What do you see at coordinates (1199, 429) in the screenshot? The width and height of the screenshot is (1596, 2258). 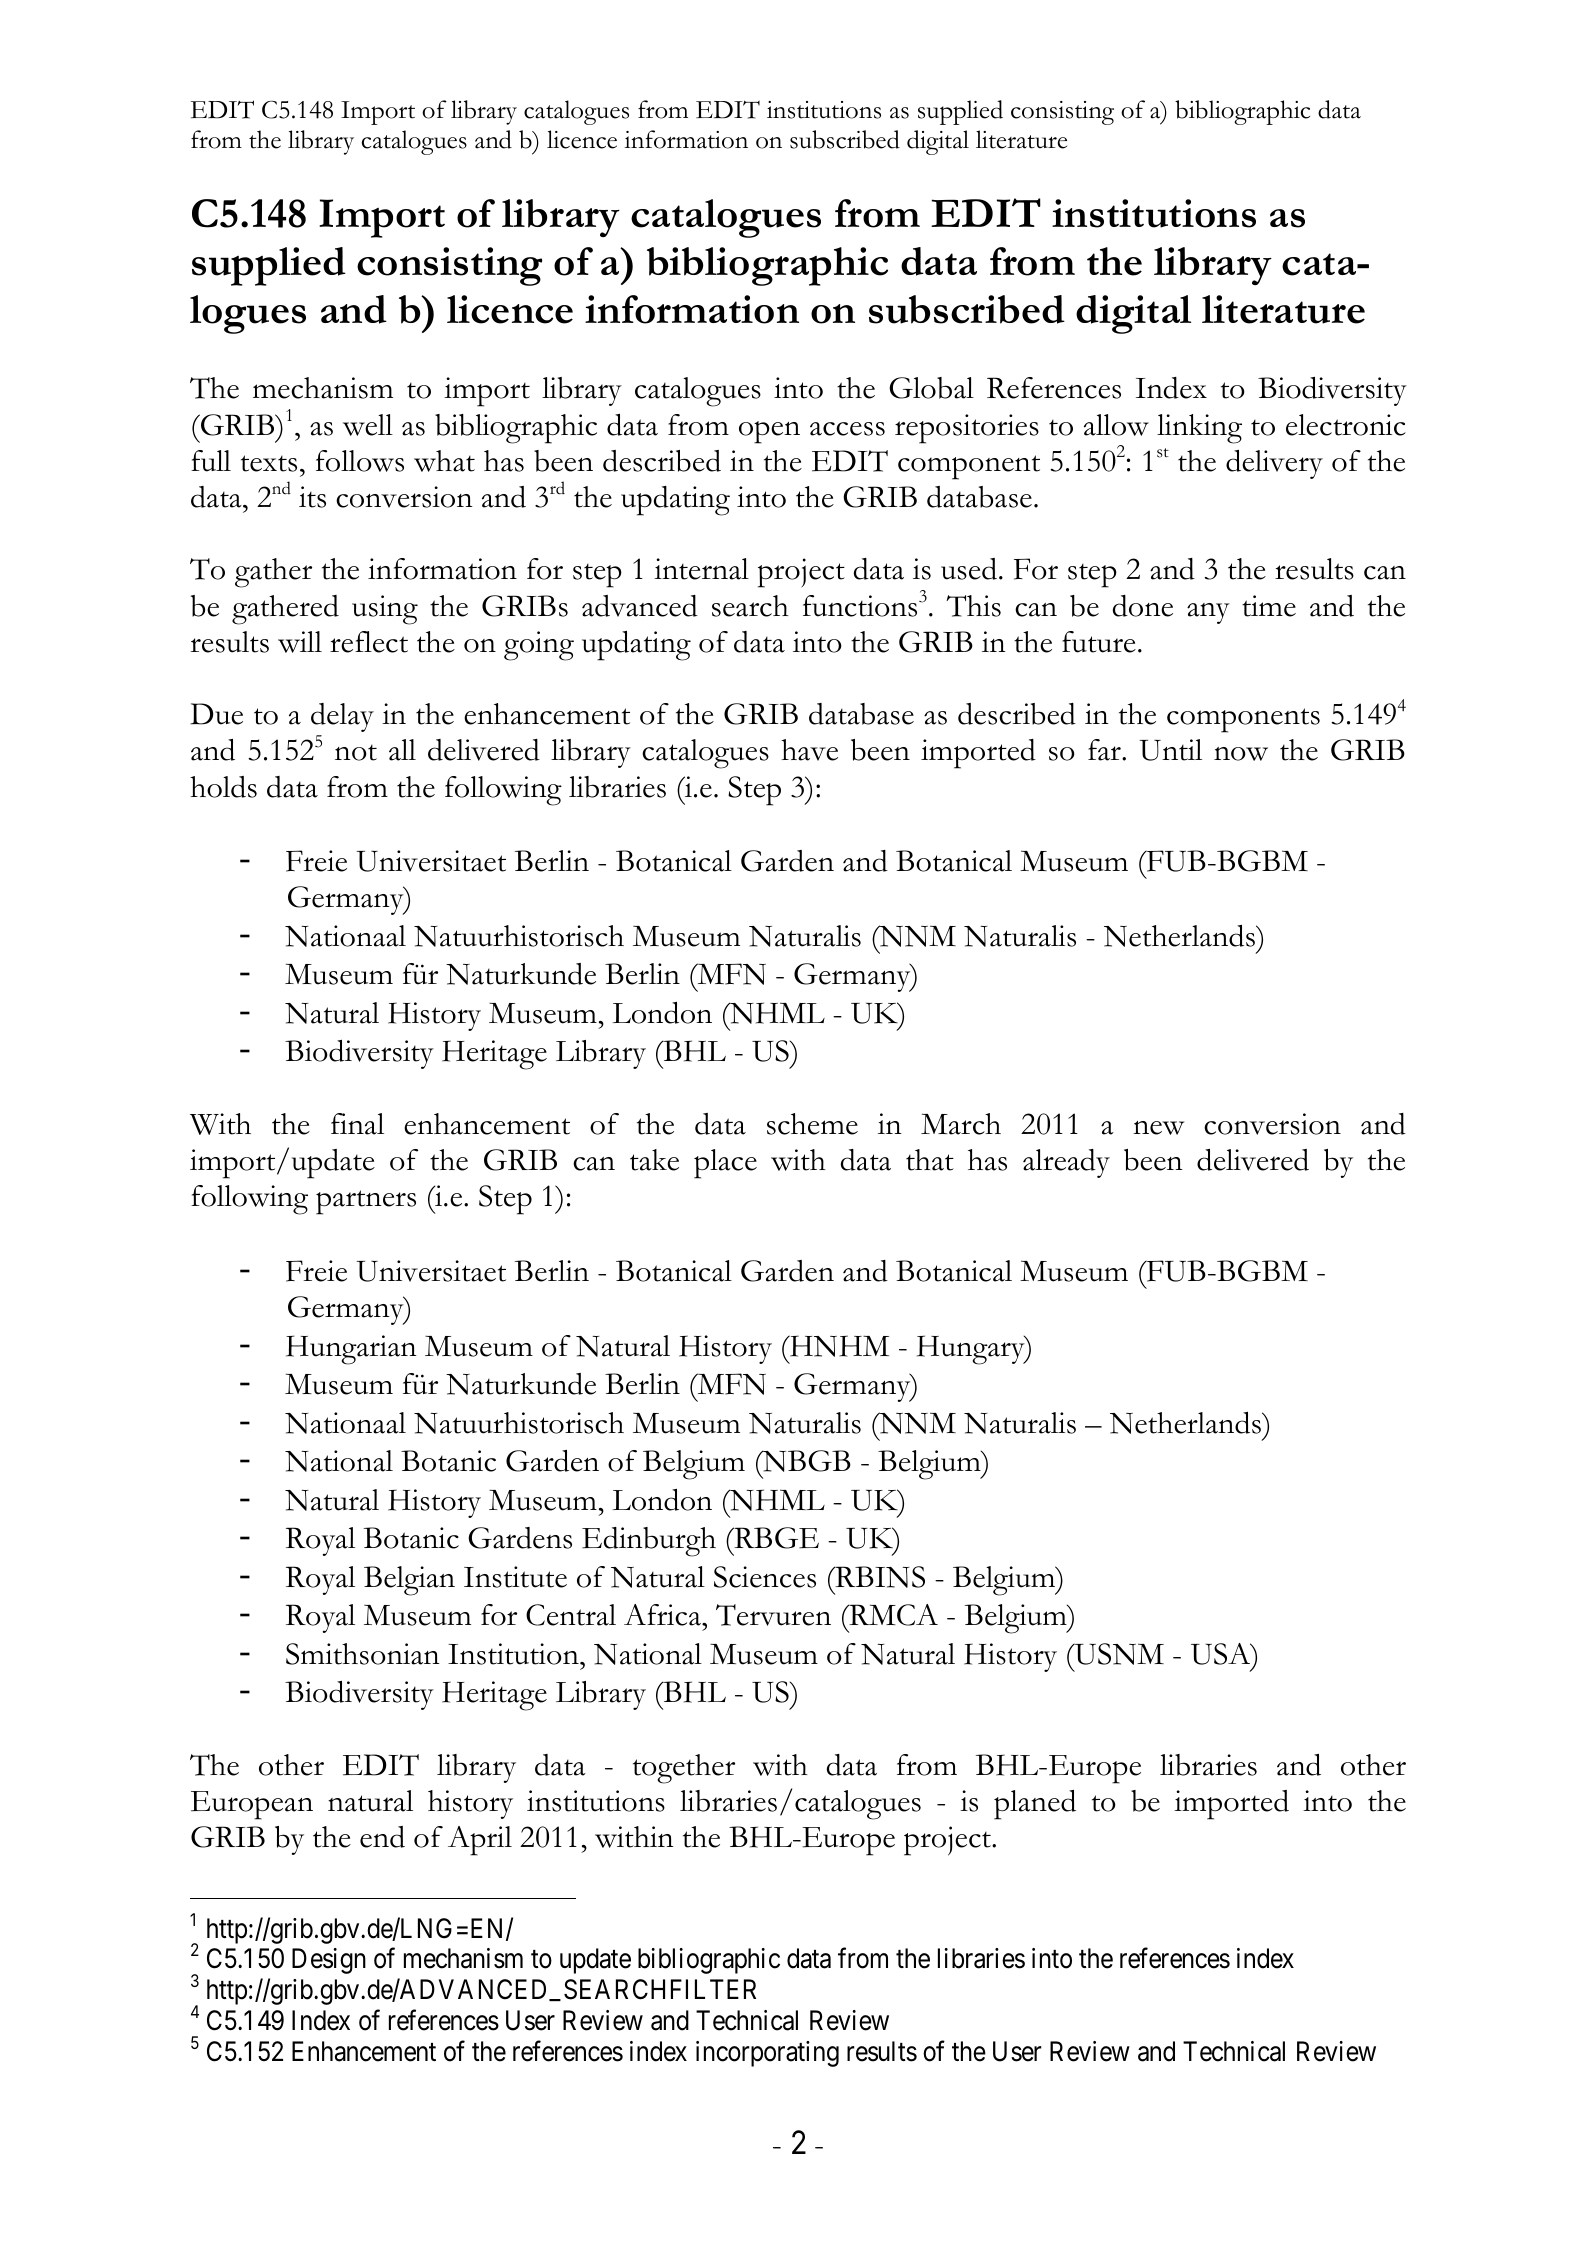 I see `linking` at bounding box center [1199, 429].
